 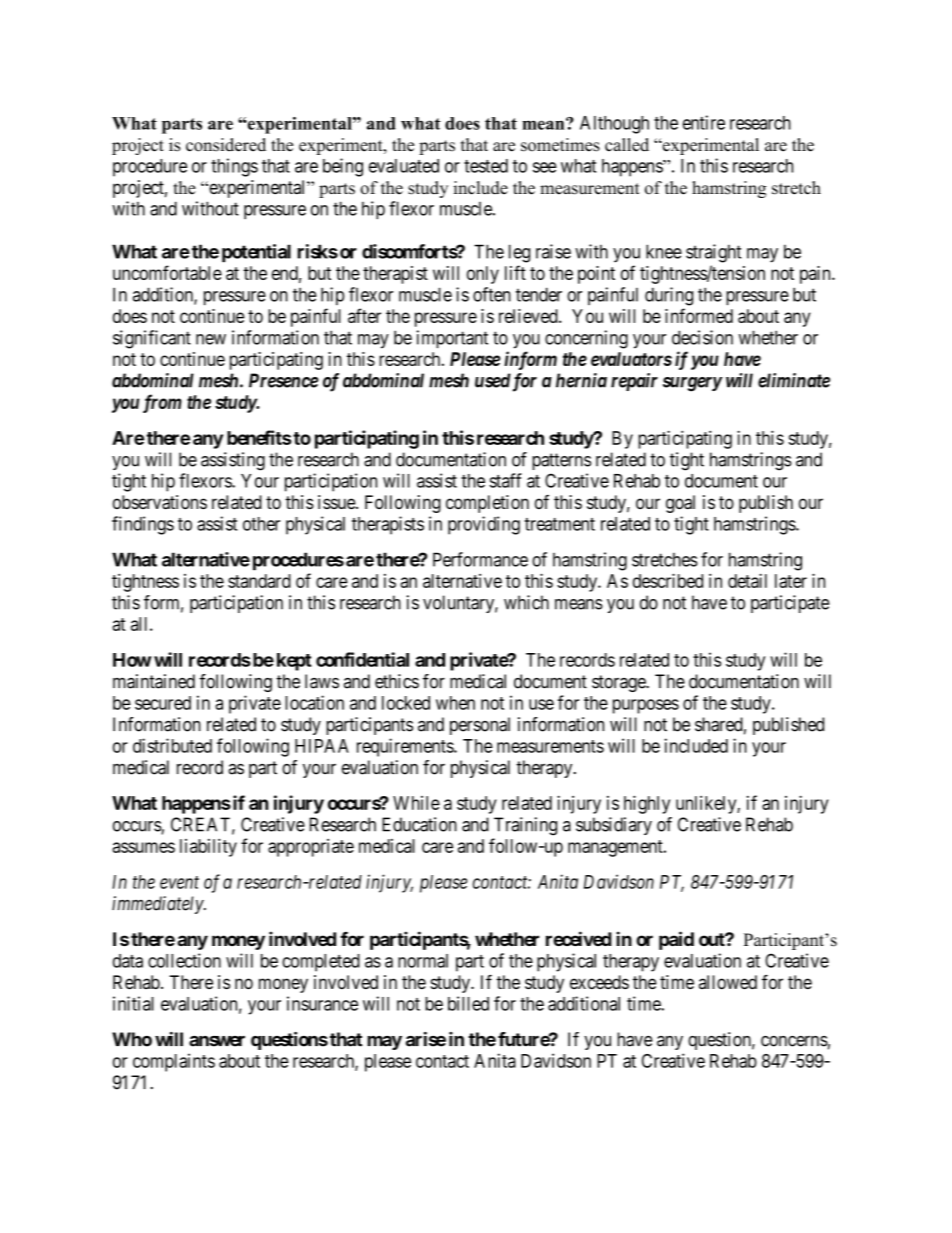 What do you see at coordinates (704, 122) in the page?
I see `entire` at bounding box center [704, 122].
